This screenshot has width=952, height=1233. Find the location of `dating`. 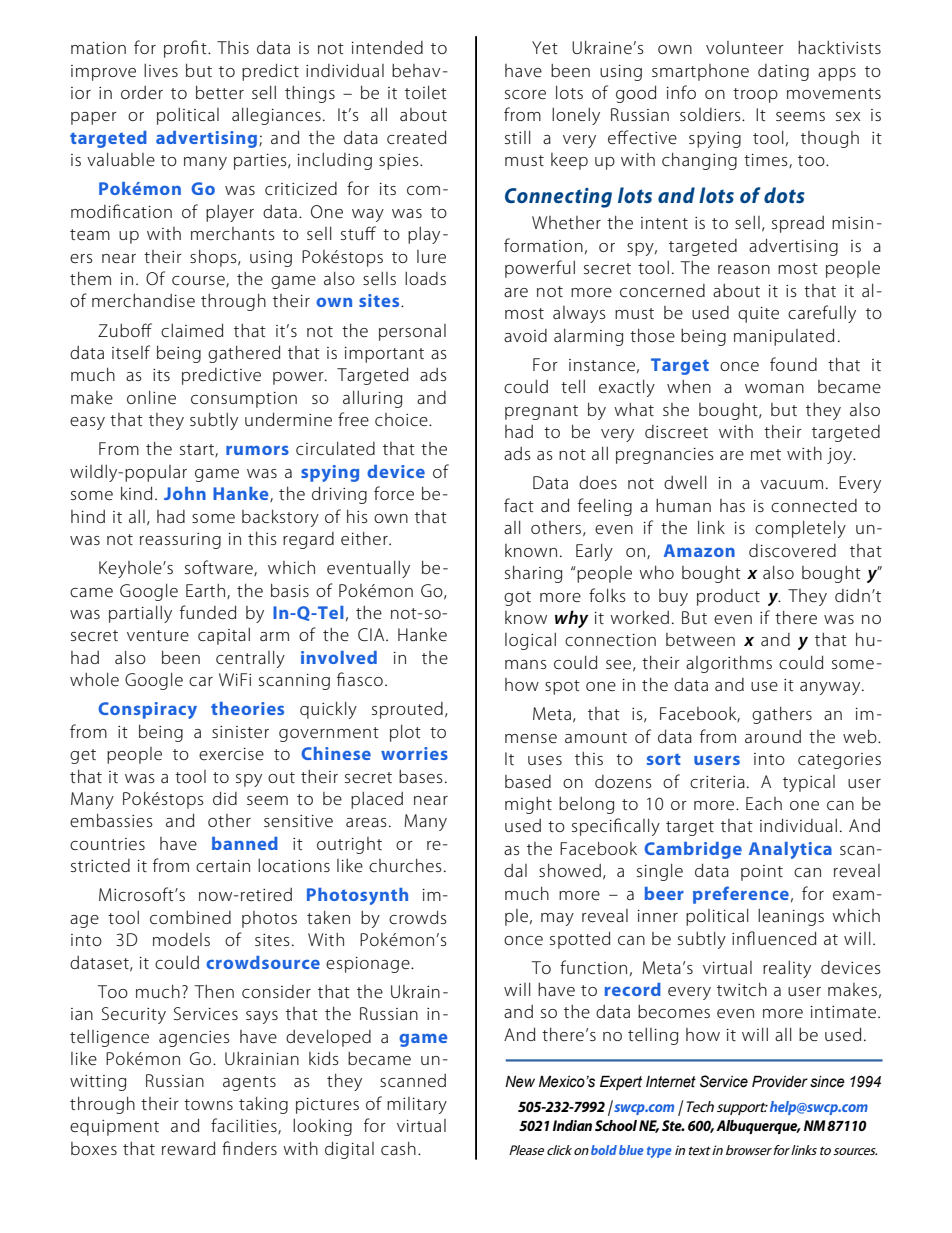

dating is located at coordinates (783, 72).
